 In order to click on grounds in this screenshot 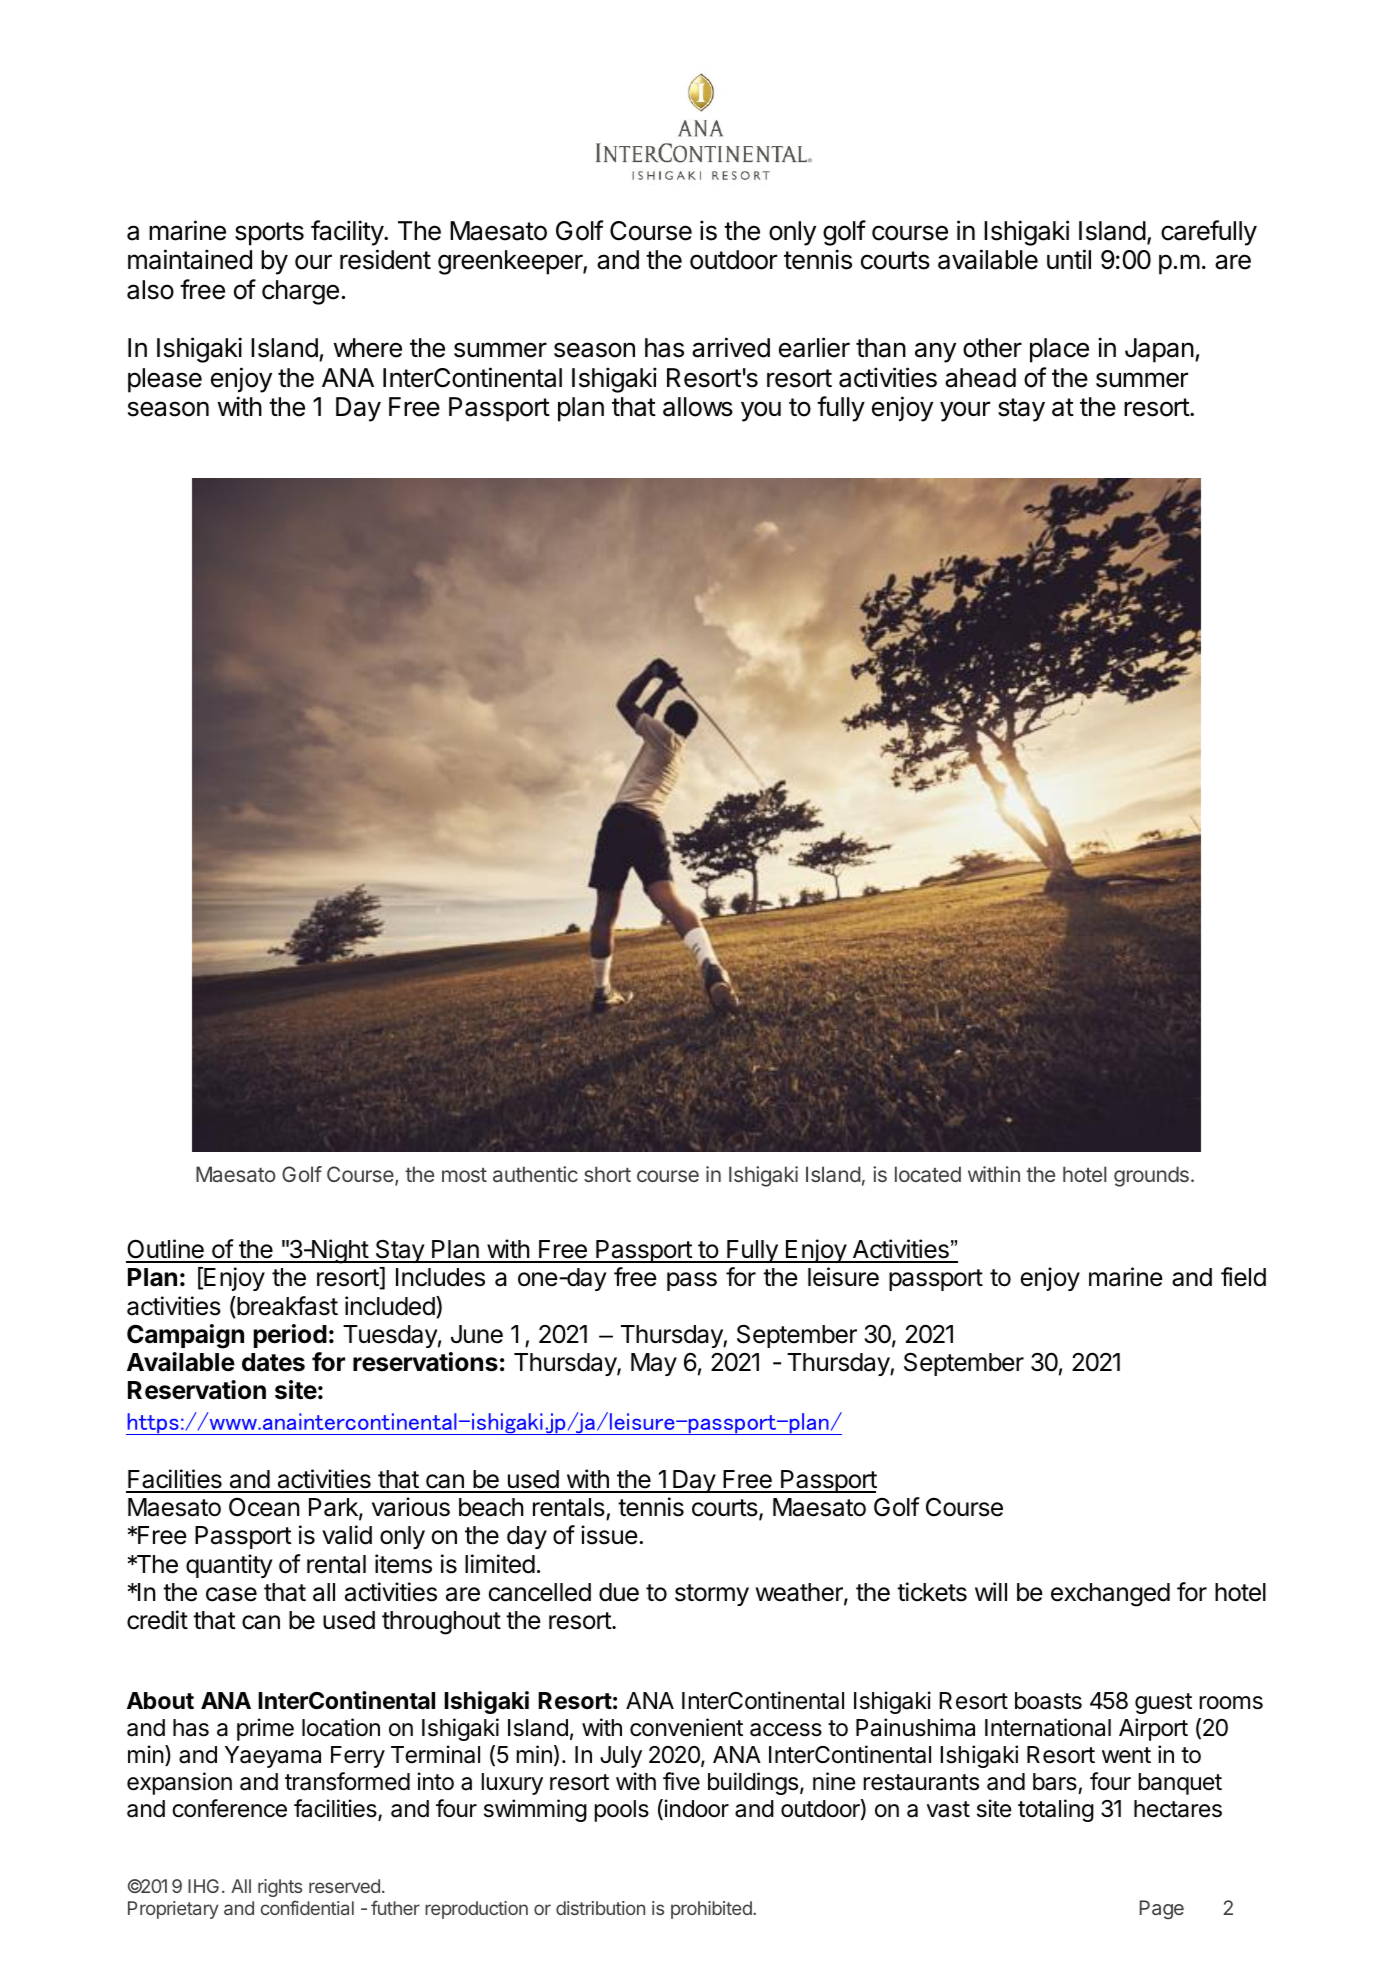, I will do `click(1151, 1176)`.
